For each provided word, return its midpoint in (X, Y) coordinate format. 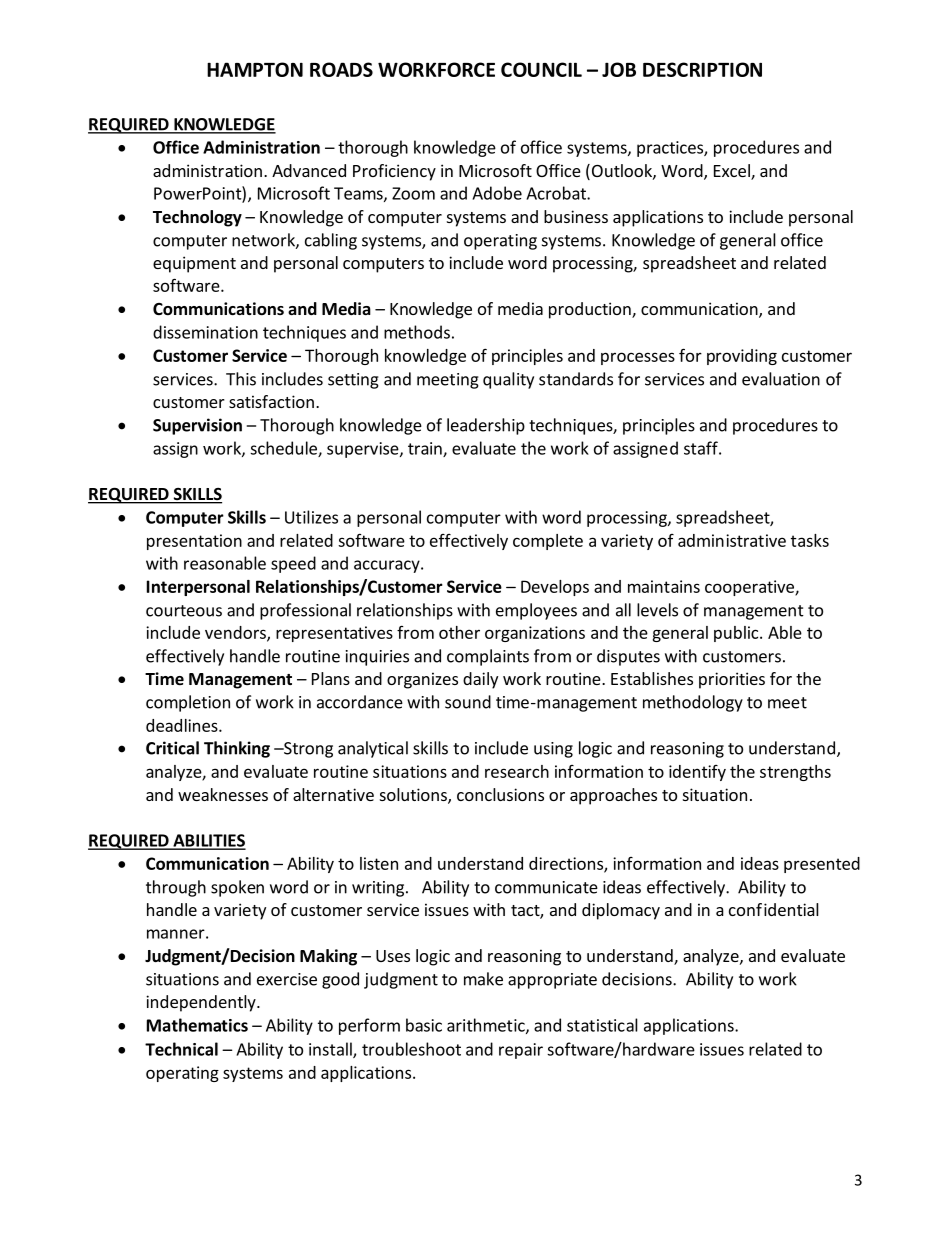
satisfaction (271, 401)
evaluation (781, 379)
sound (468, 702)
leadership (486, 426)
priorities (732, 680)
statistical (602, 1025)
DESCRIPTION (702, 69)
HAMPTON (255, 69)
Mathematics (197, 1025)
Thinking (237, 749)
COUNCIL (541, 69)
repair (521, 1051)
